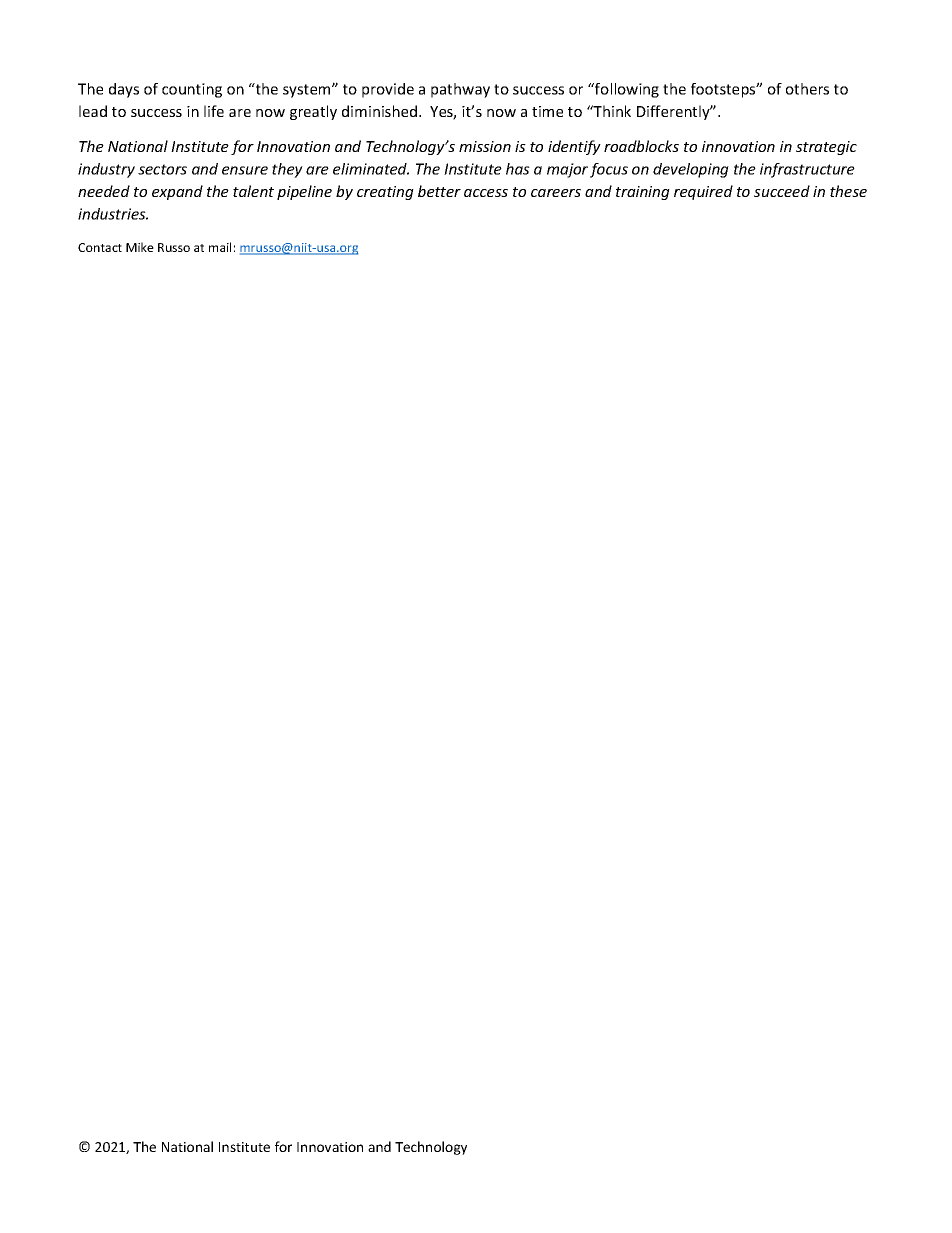 This screenshot has width=952, height=1233. I want to click on expand, so click(177, 192).
